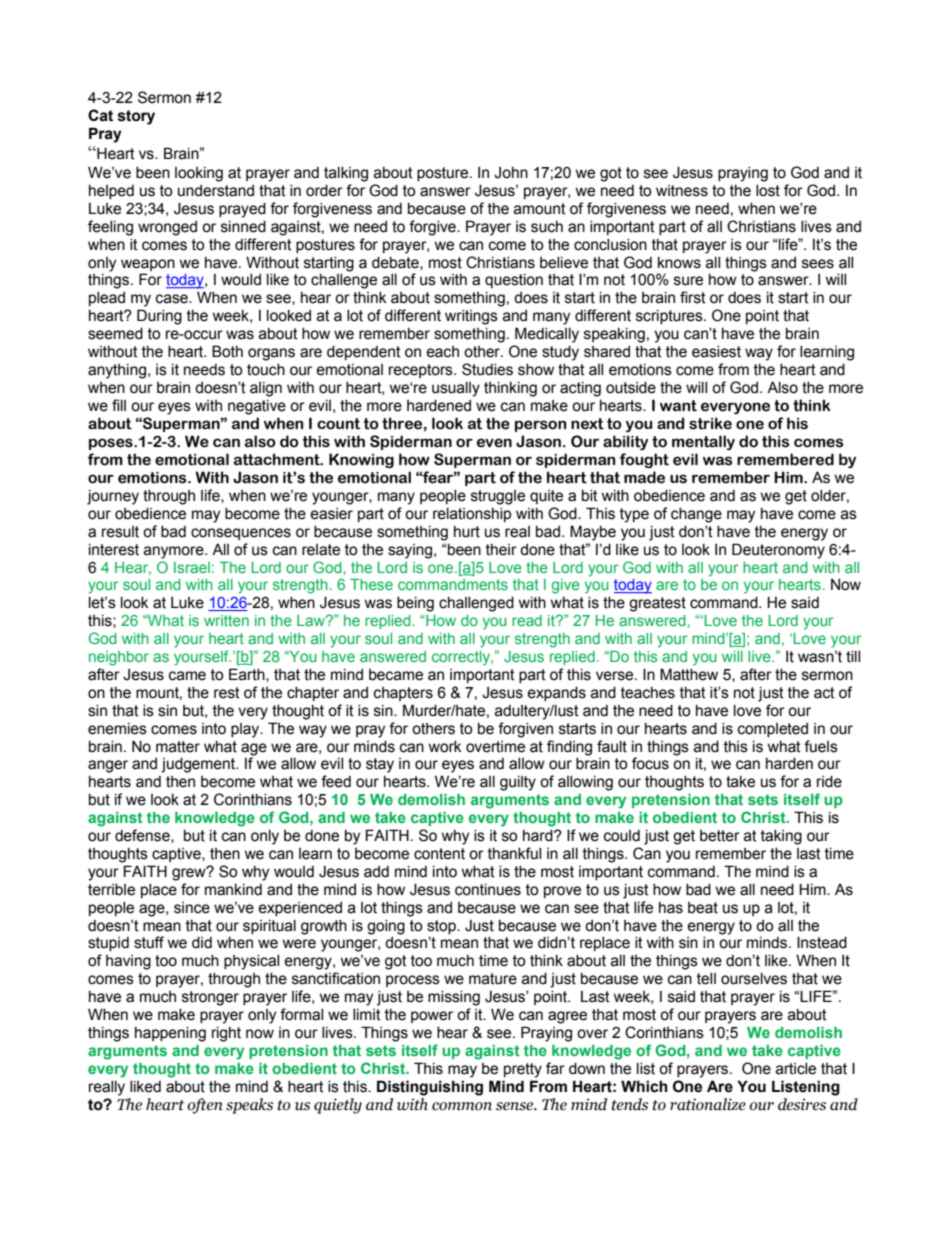 This image has height=1233, width=952. I want to click on judgement, so click(199, 765).
